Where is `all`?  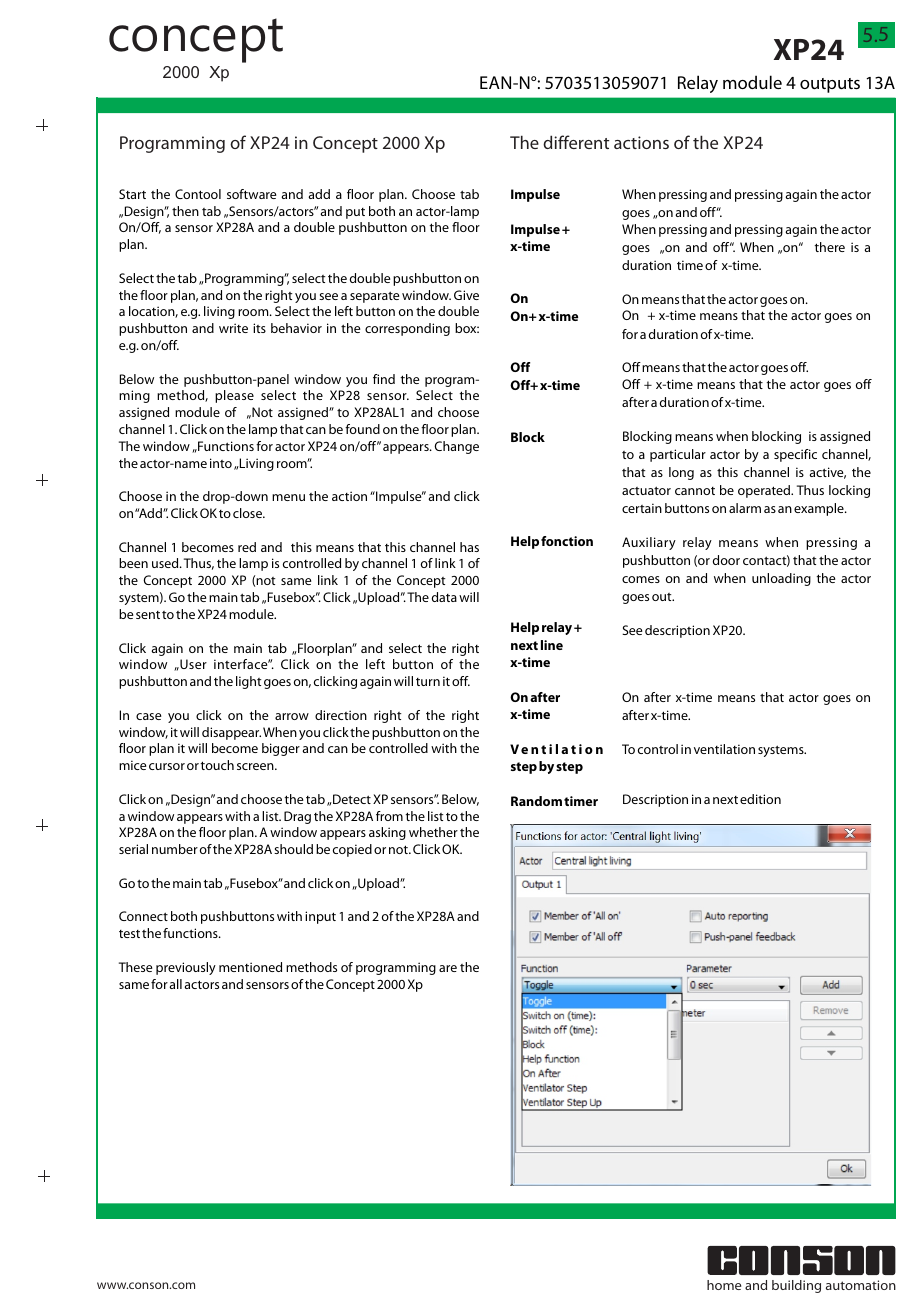
all is located at coordinates (175, 984).
